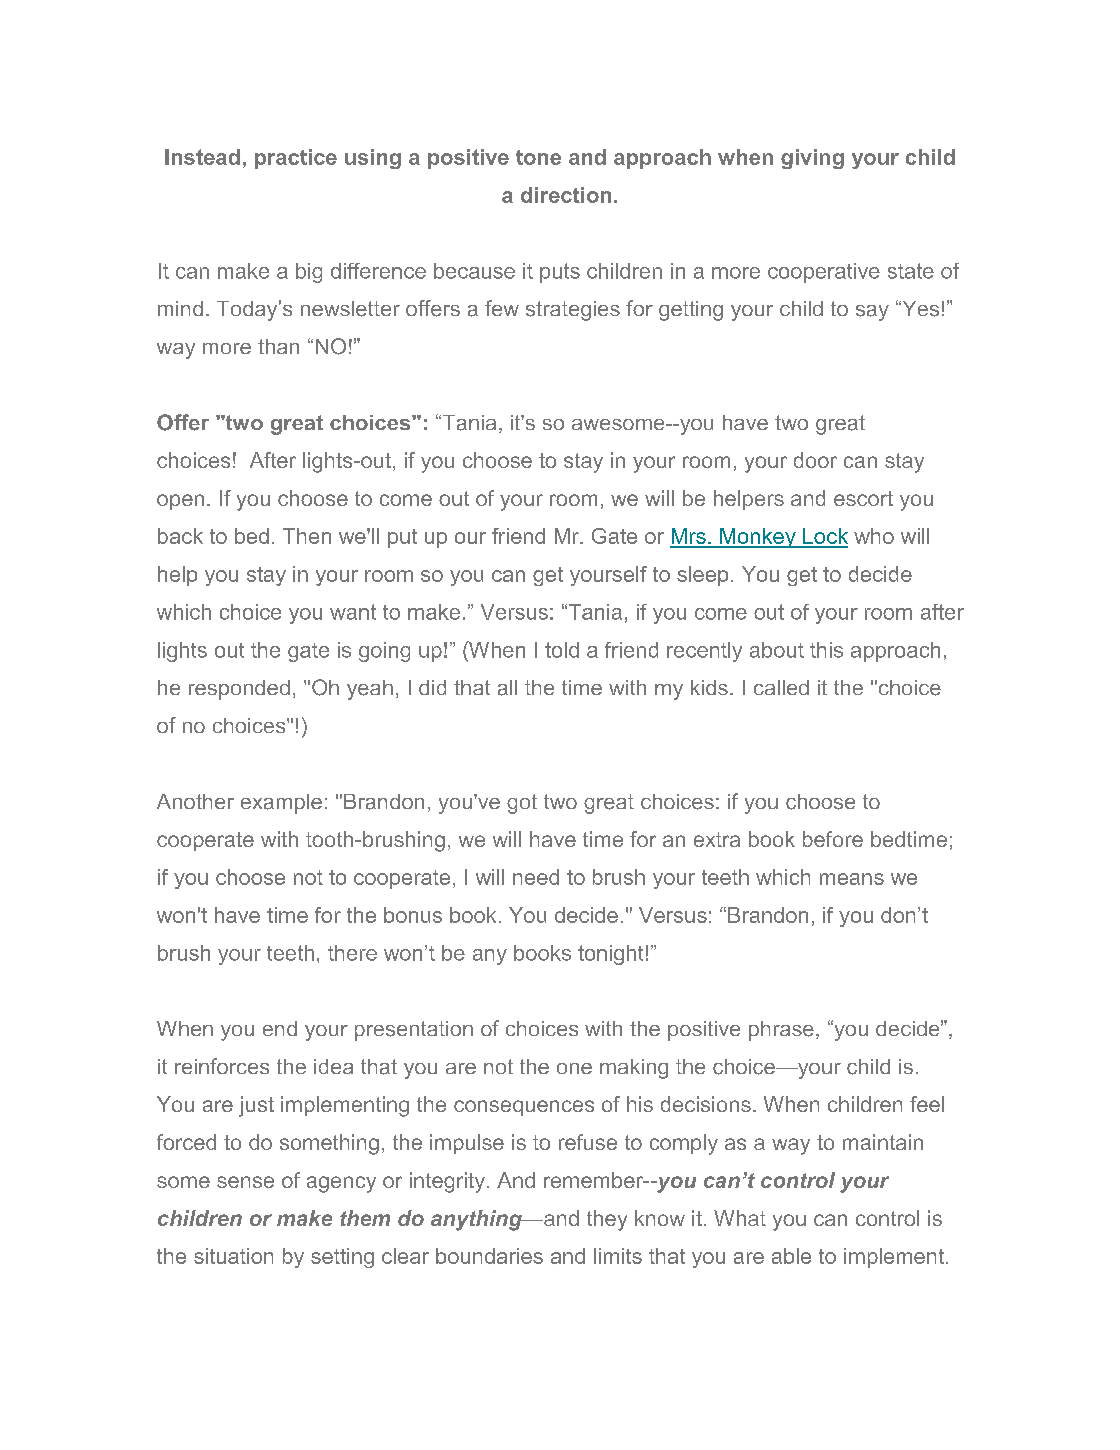 This screenshot has width=1120, height=1450. What do you see at coordinates (607, 1220) in the screenshot?
I see `they` at bounding box center [607, 1220].
